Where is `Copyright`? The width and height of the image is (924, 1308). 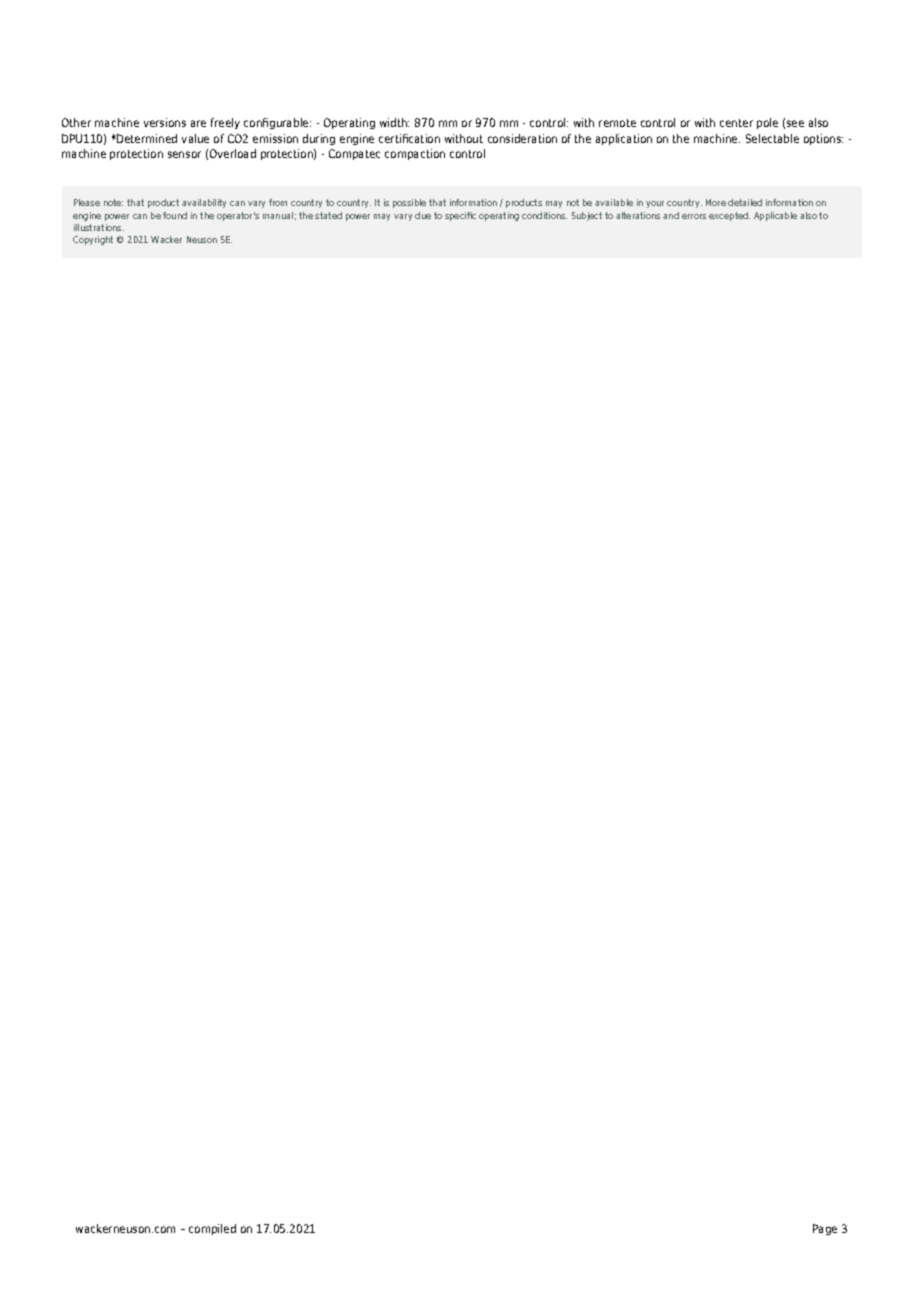 Copyright is located at coordinates (93, 240).
